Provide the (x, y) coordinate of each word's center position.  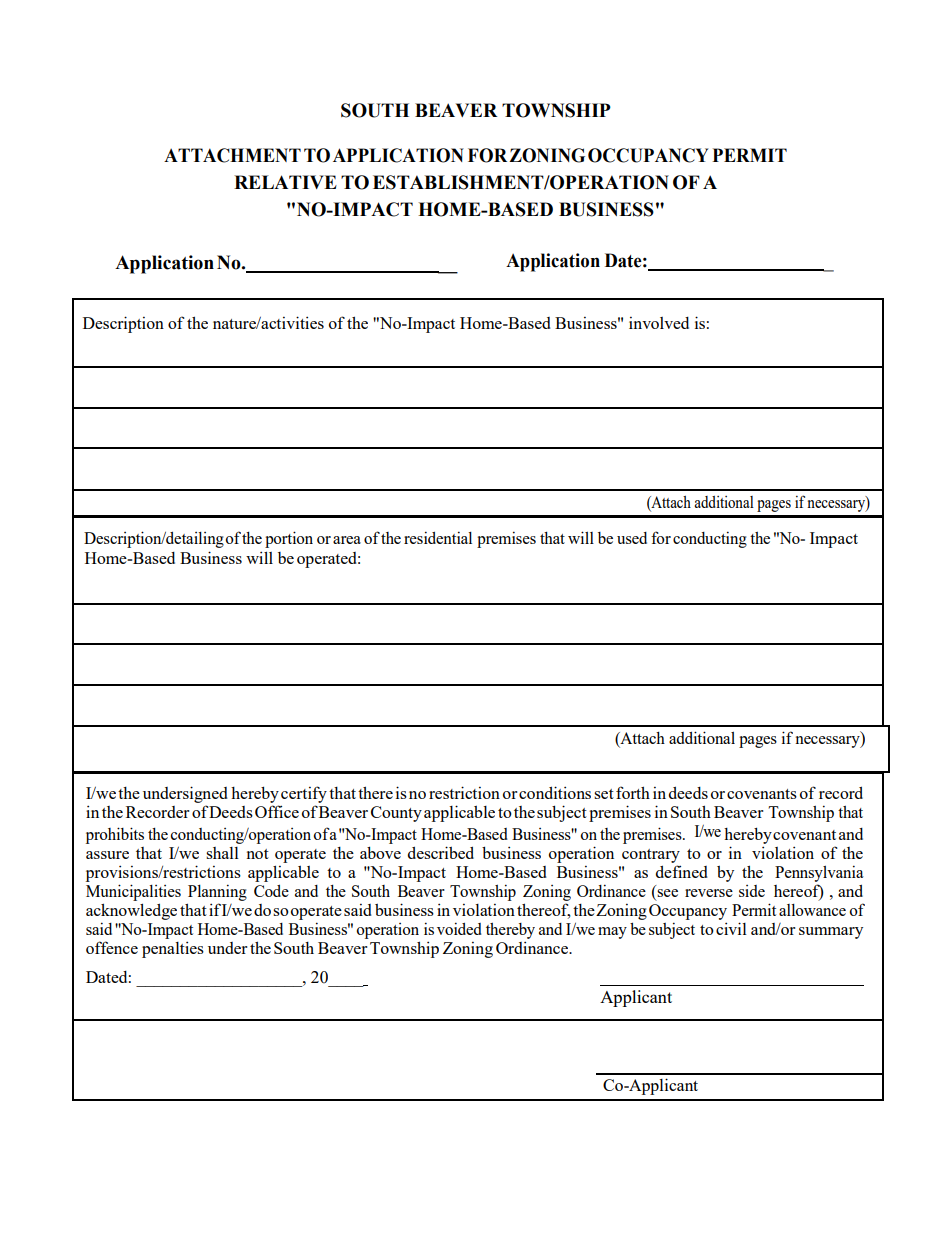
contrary (651, 856)
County (396, 814)
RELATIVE (285, 182)
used (632, 538)
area (347, 540)
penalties (173, 949)
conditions (555, 792)
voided (459, 928)
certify (304, 796)
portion (289, 539)
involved (659, 323)
